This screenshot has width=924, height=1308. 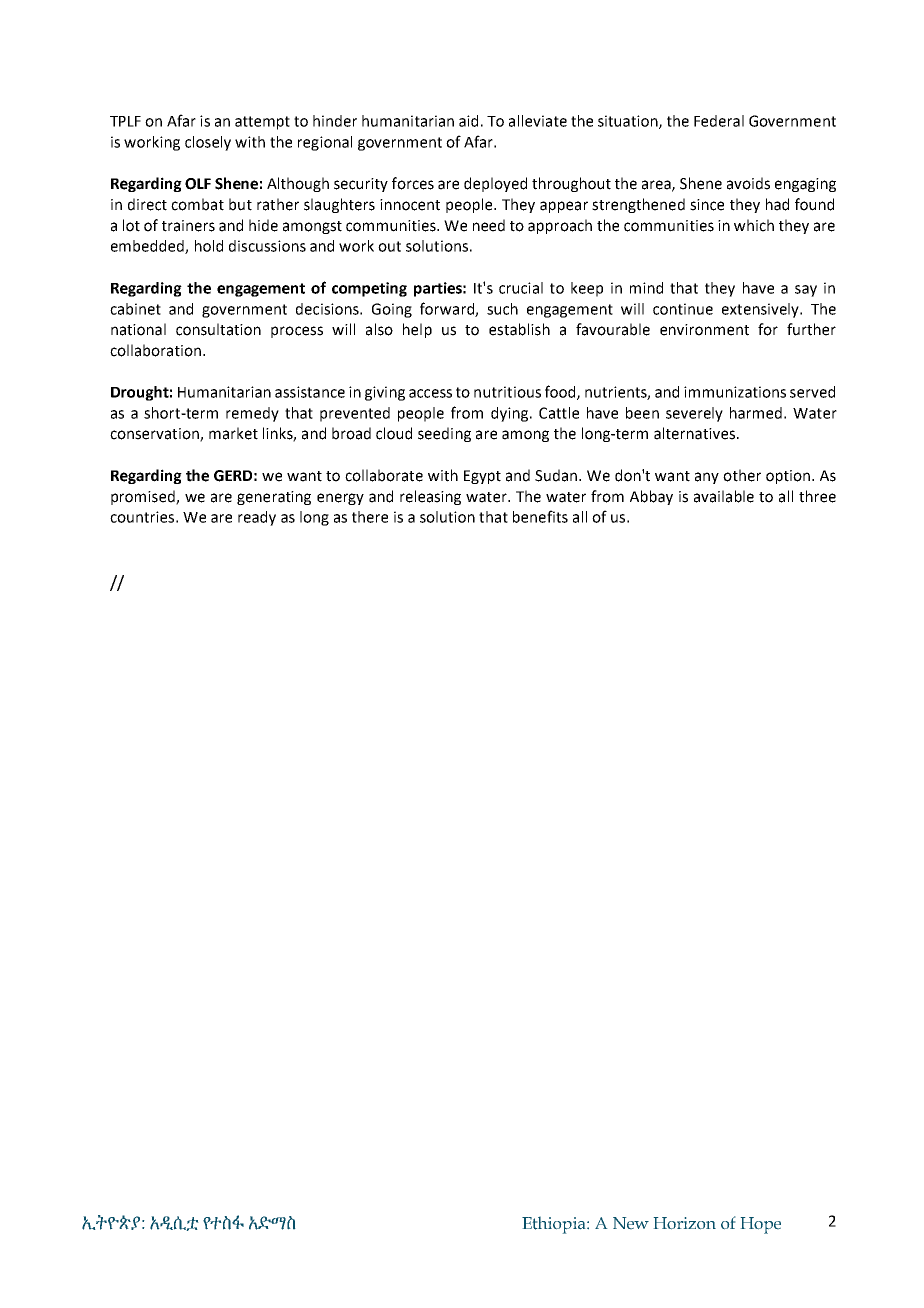 What do you see at coordinates (761, 1225) in the screenshot?
I see `Hope` at bounding box center [761, 1225].
